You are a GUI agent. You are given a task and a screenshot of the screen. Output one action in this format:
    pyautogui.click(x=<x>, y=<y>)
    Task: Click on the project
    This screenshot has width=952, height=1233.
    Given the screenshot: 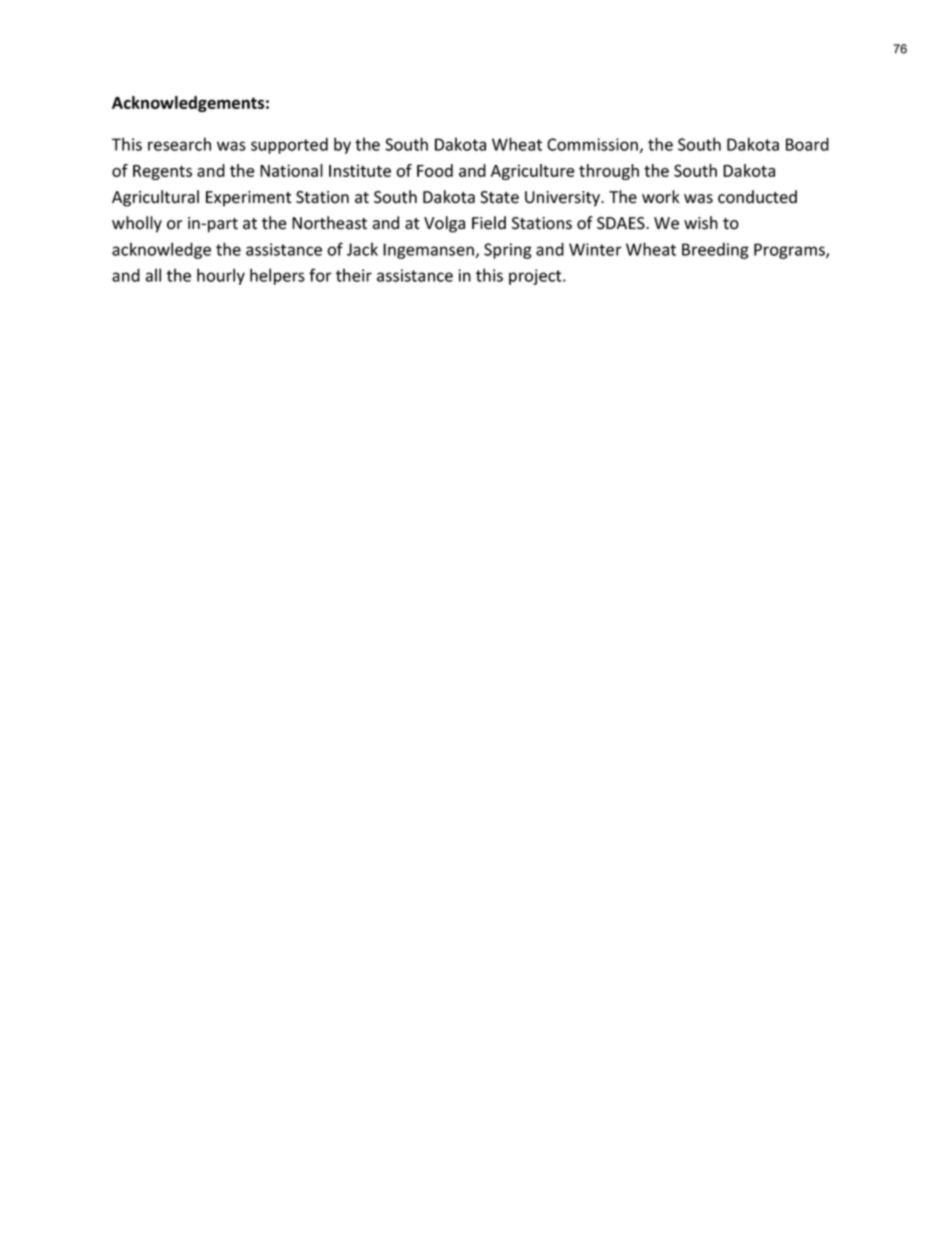 What is the action you would take?
    pyautogui.click(x=536, y=277)
